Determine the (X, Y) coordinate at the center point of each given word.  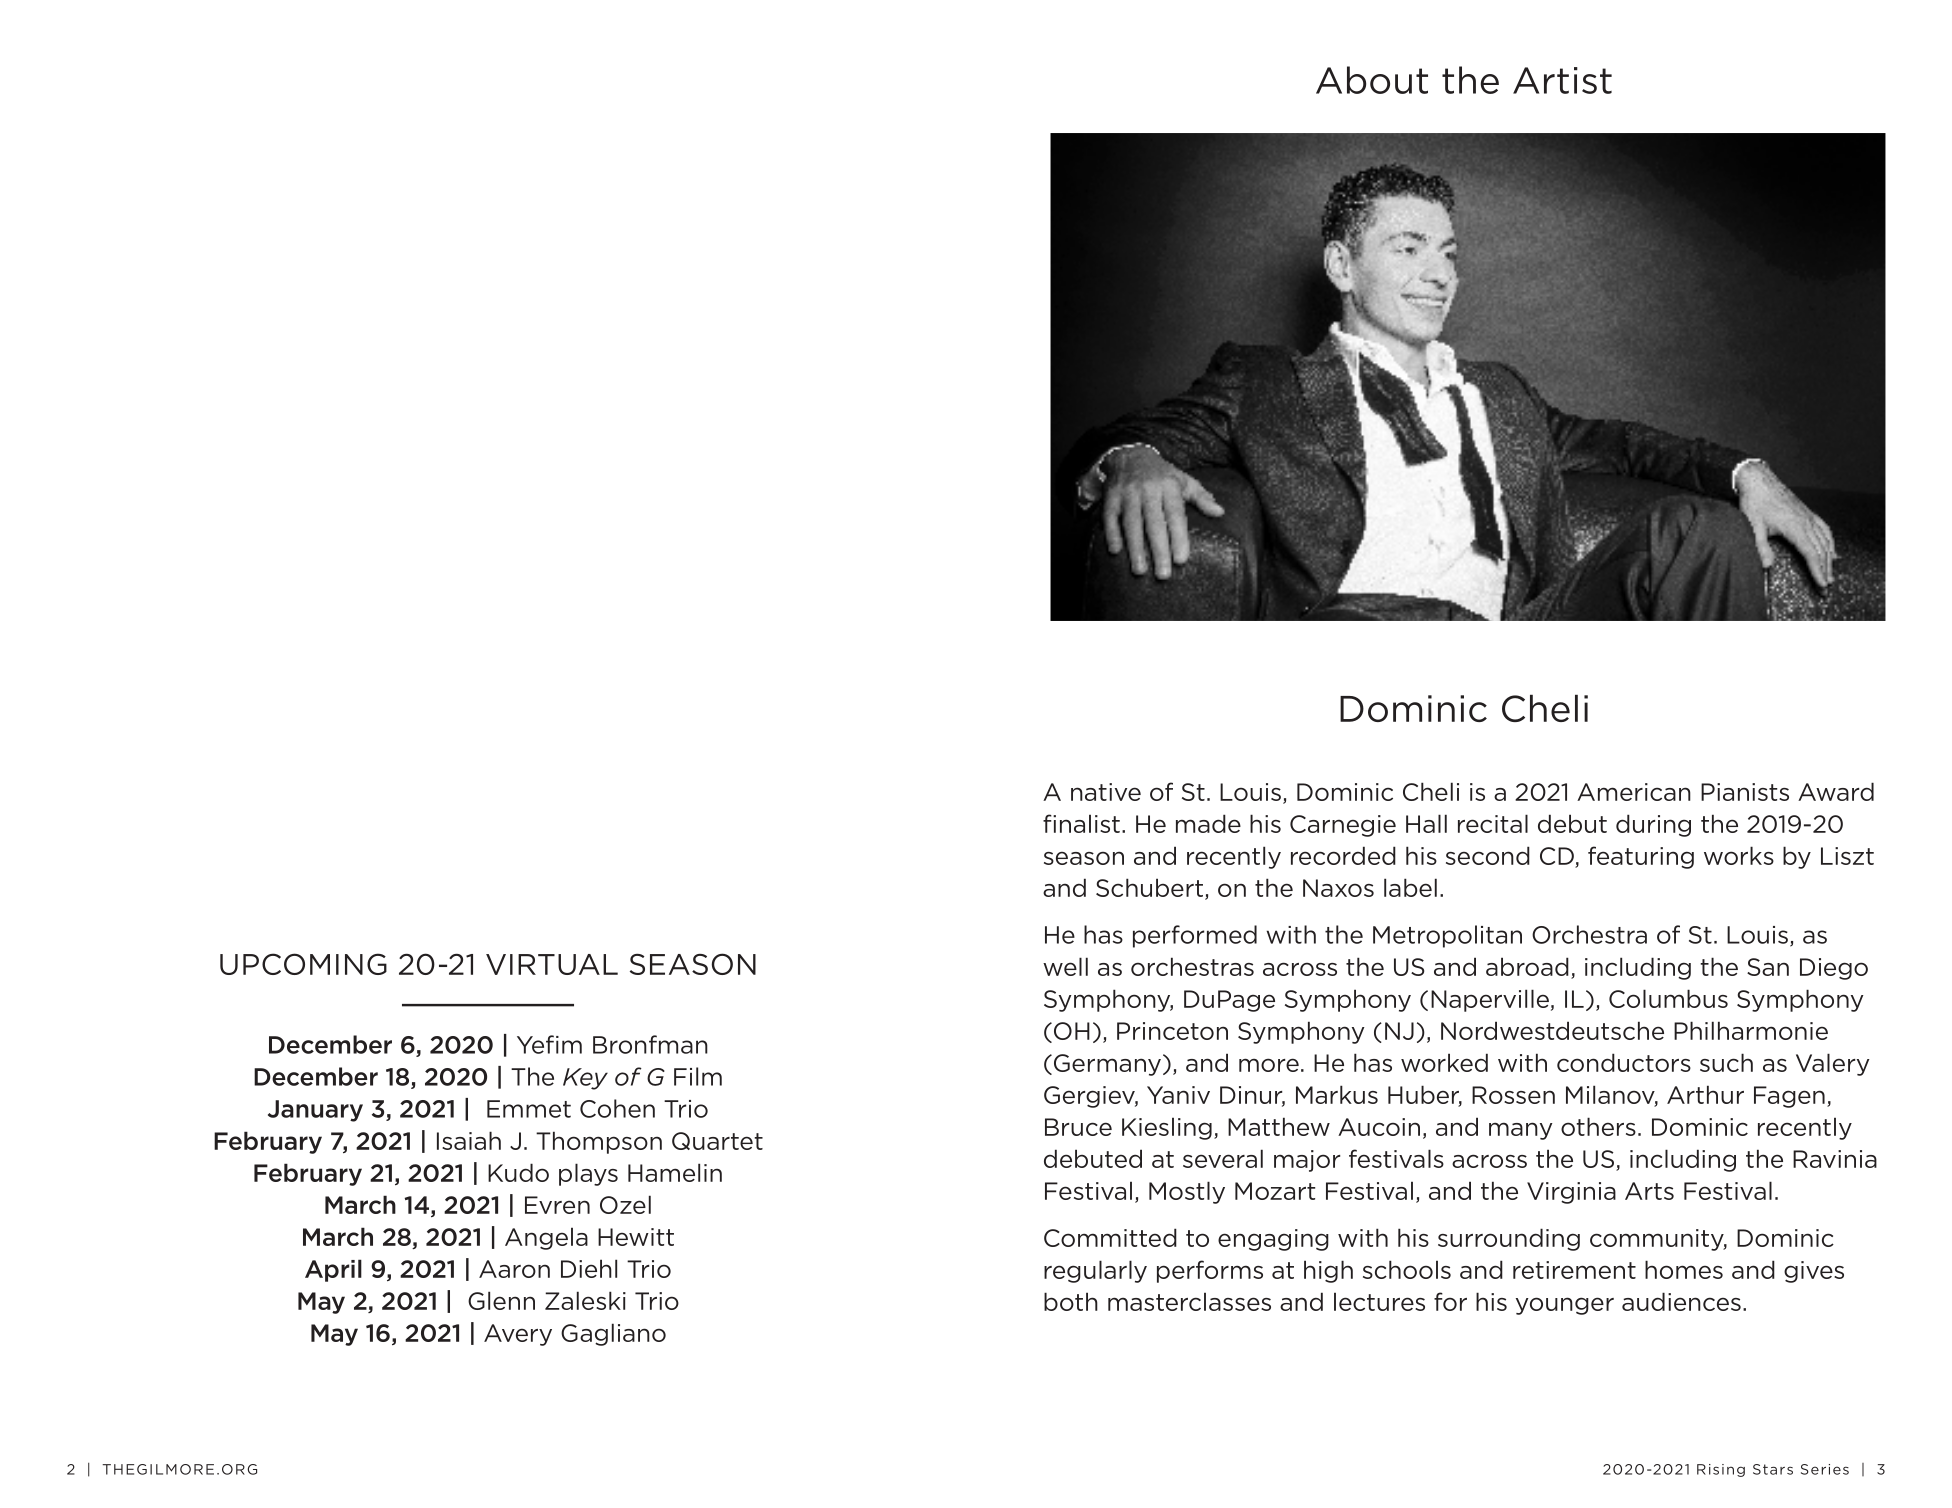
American (1634, 792)
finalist (1081, 823)
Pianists (1745, 792)
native (1106, 792)
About (1372, 80)
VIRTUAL (552, 964)
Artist (1562, 80)
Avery (518, 1335)
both (1071, 1301)
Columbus (1668, 998)
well (1065, 966)
